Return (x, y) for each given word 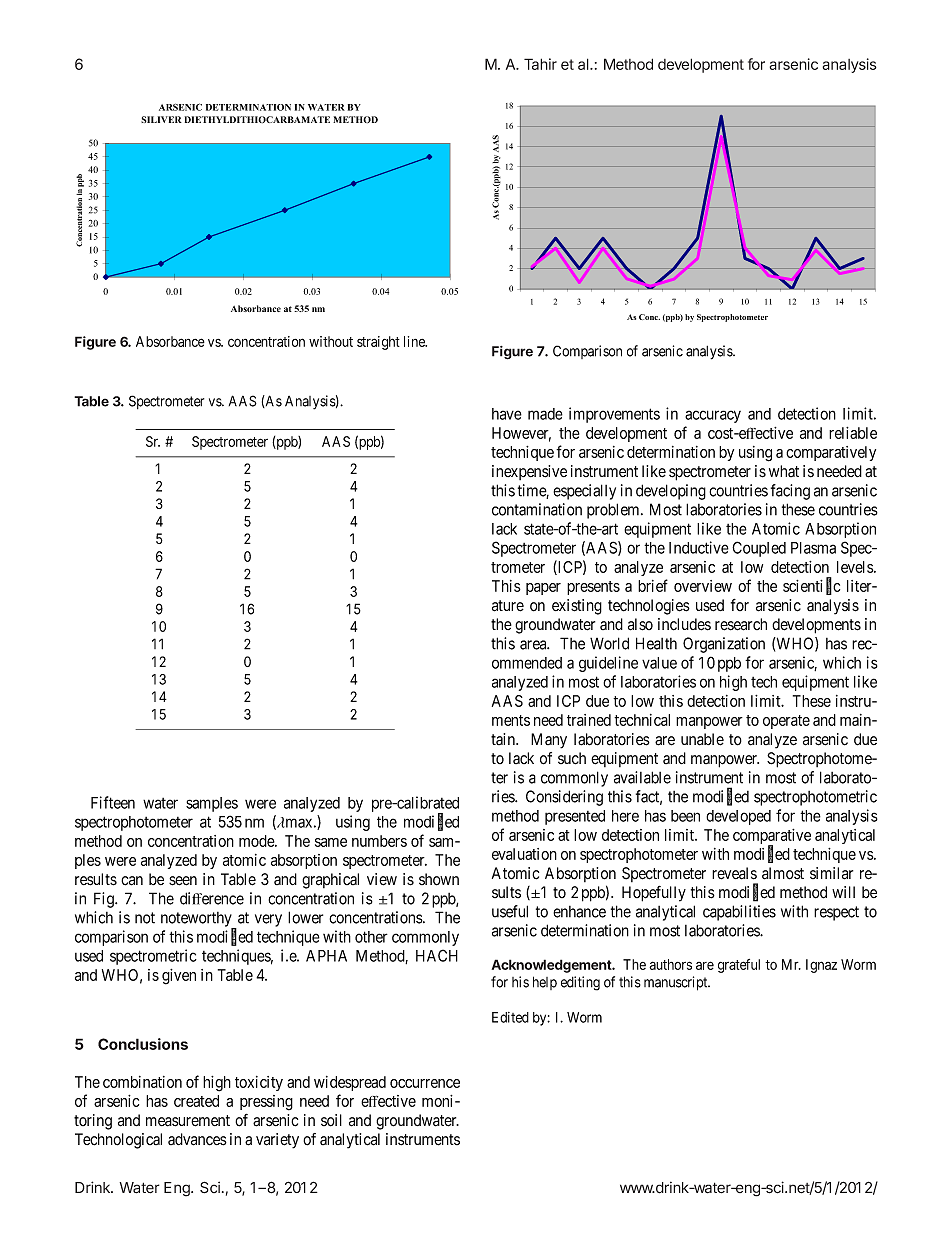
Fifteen (113, 802)
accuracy (713, 416)
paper (543, 589)
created (196, 1101)
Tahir (540, 64)
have (507, 414)
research (741, 624)
